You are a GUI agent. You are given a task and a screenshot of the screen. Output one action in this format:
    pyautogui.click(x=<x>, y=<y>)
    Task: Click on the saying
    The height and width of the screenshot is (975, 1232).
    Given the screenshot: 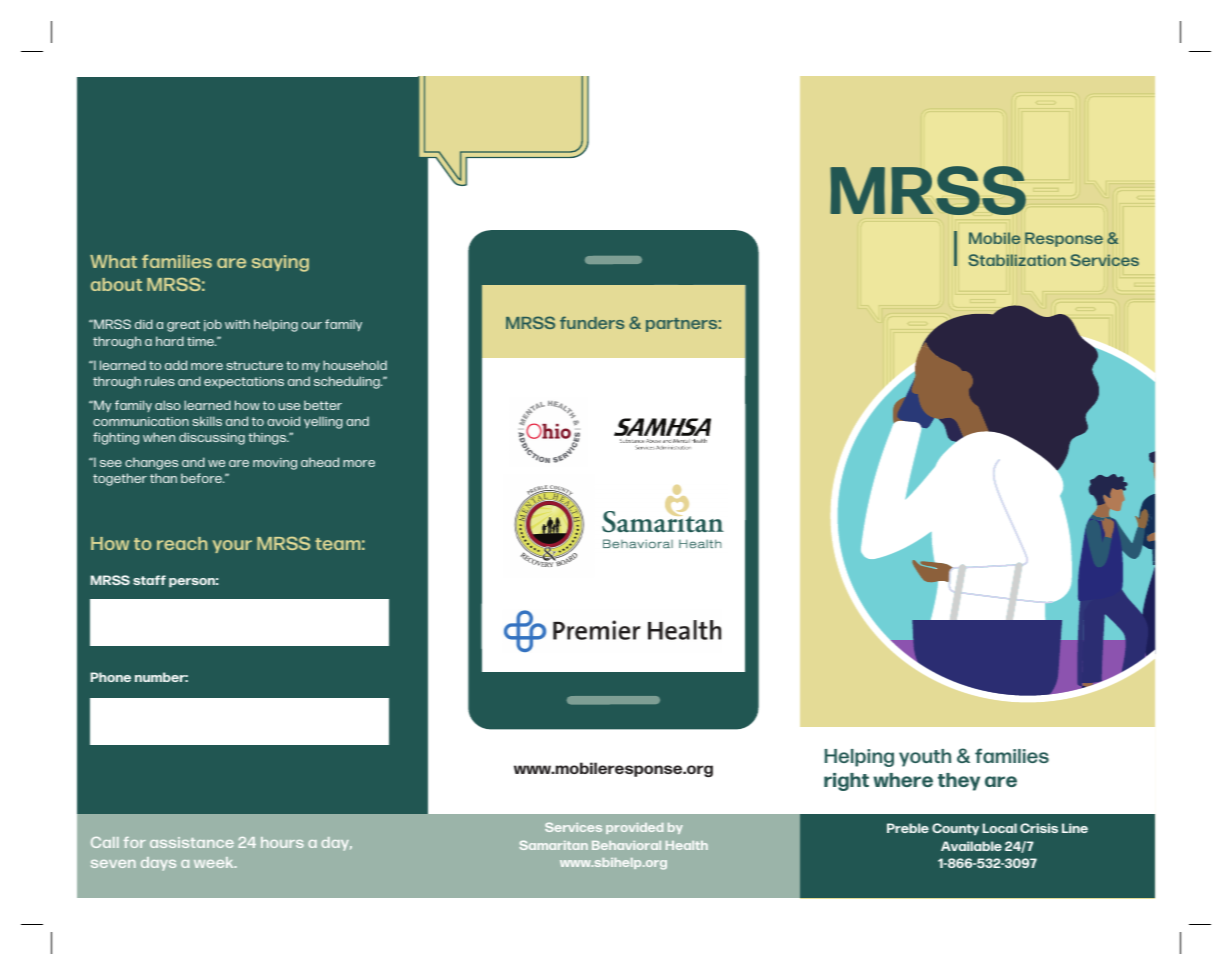 What is the action you would take?
    pyautogui.click(x=280, y=263)
